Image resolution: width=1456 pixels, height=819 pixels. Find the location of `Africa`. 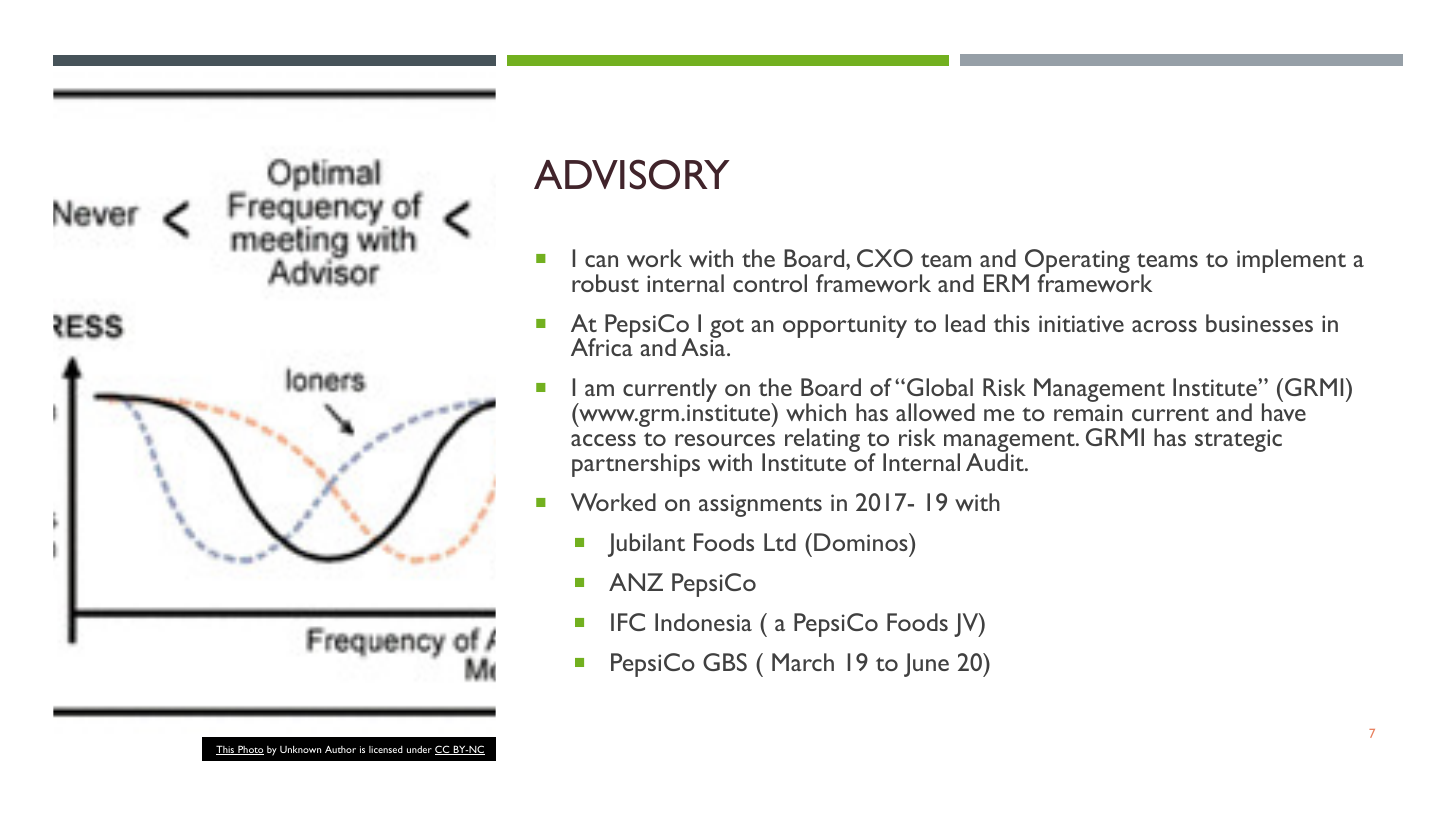

Africa is located at coordinates (602, 346).
